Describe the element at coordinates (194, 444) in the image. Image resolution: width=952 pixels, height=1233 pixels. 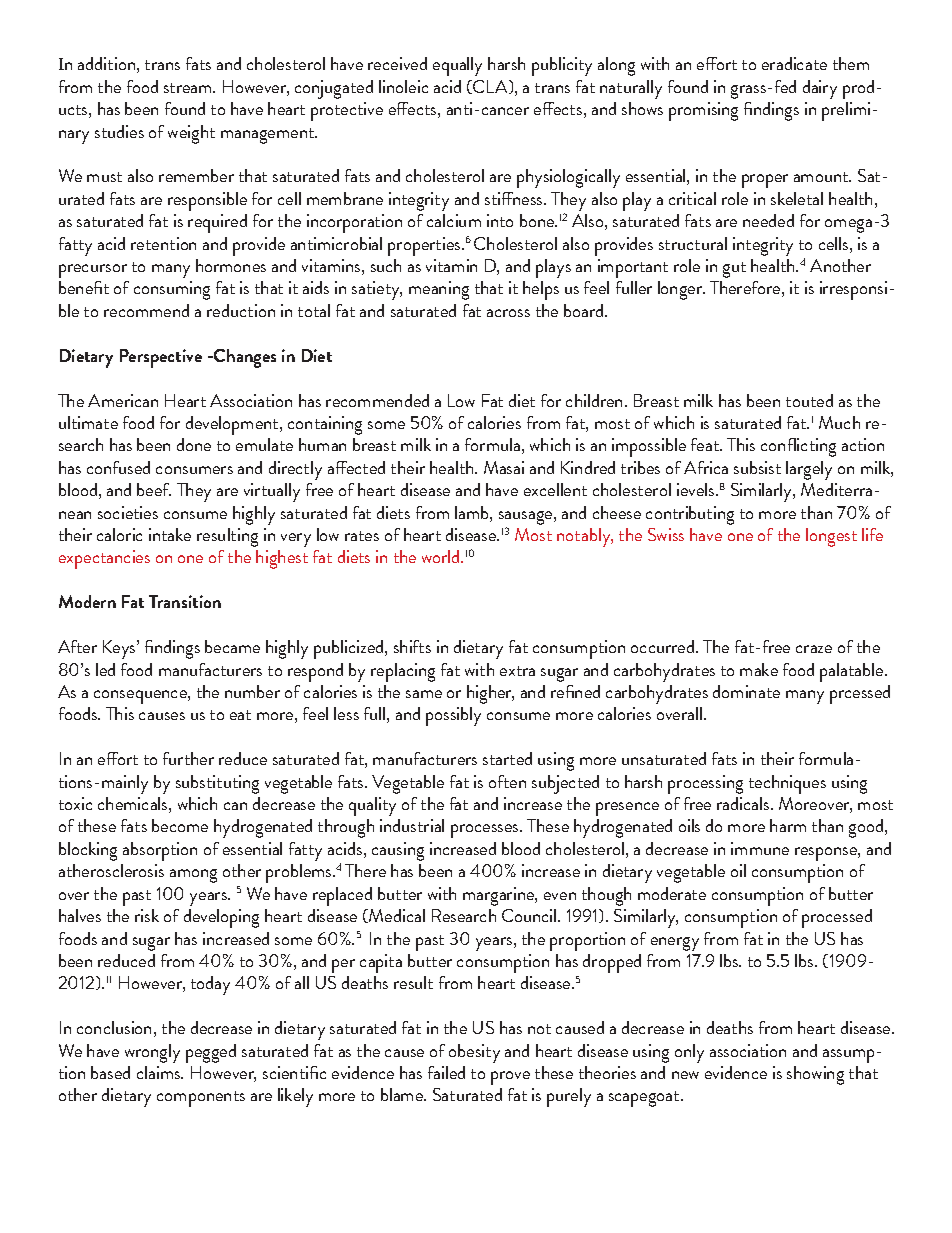
I see `done` at that location.
